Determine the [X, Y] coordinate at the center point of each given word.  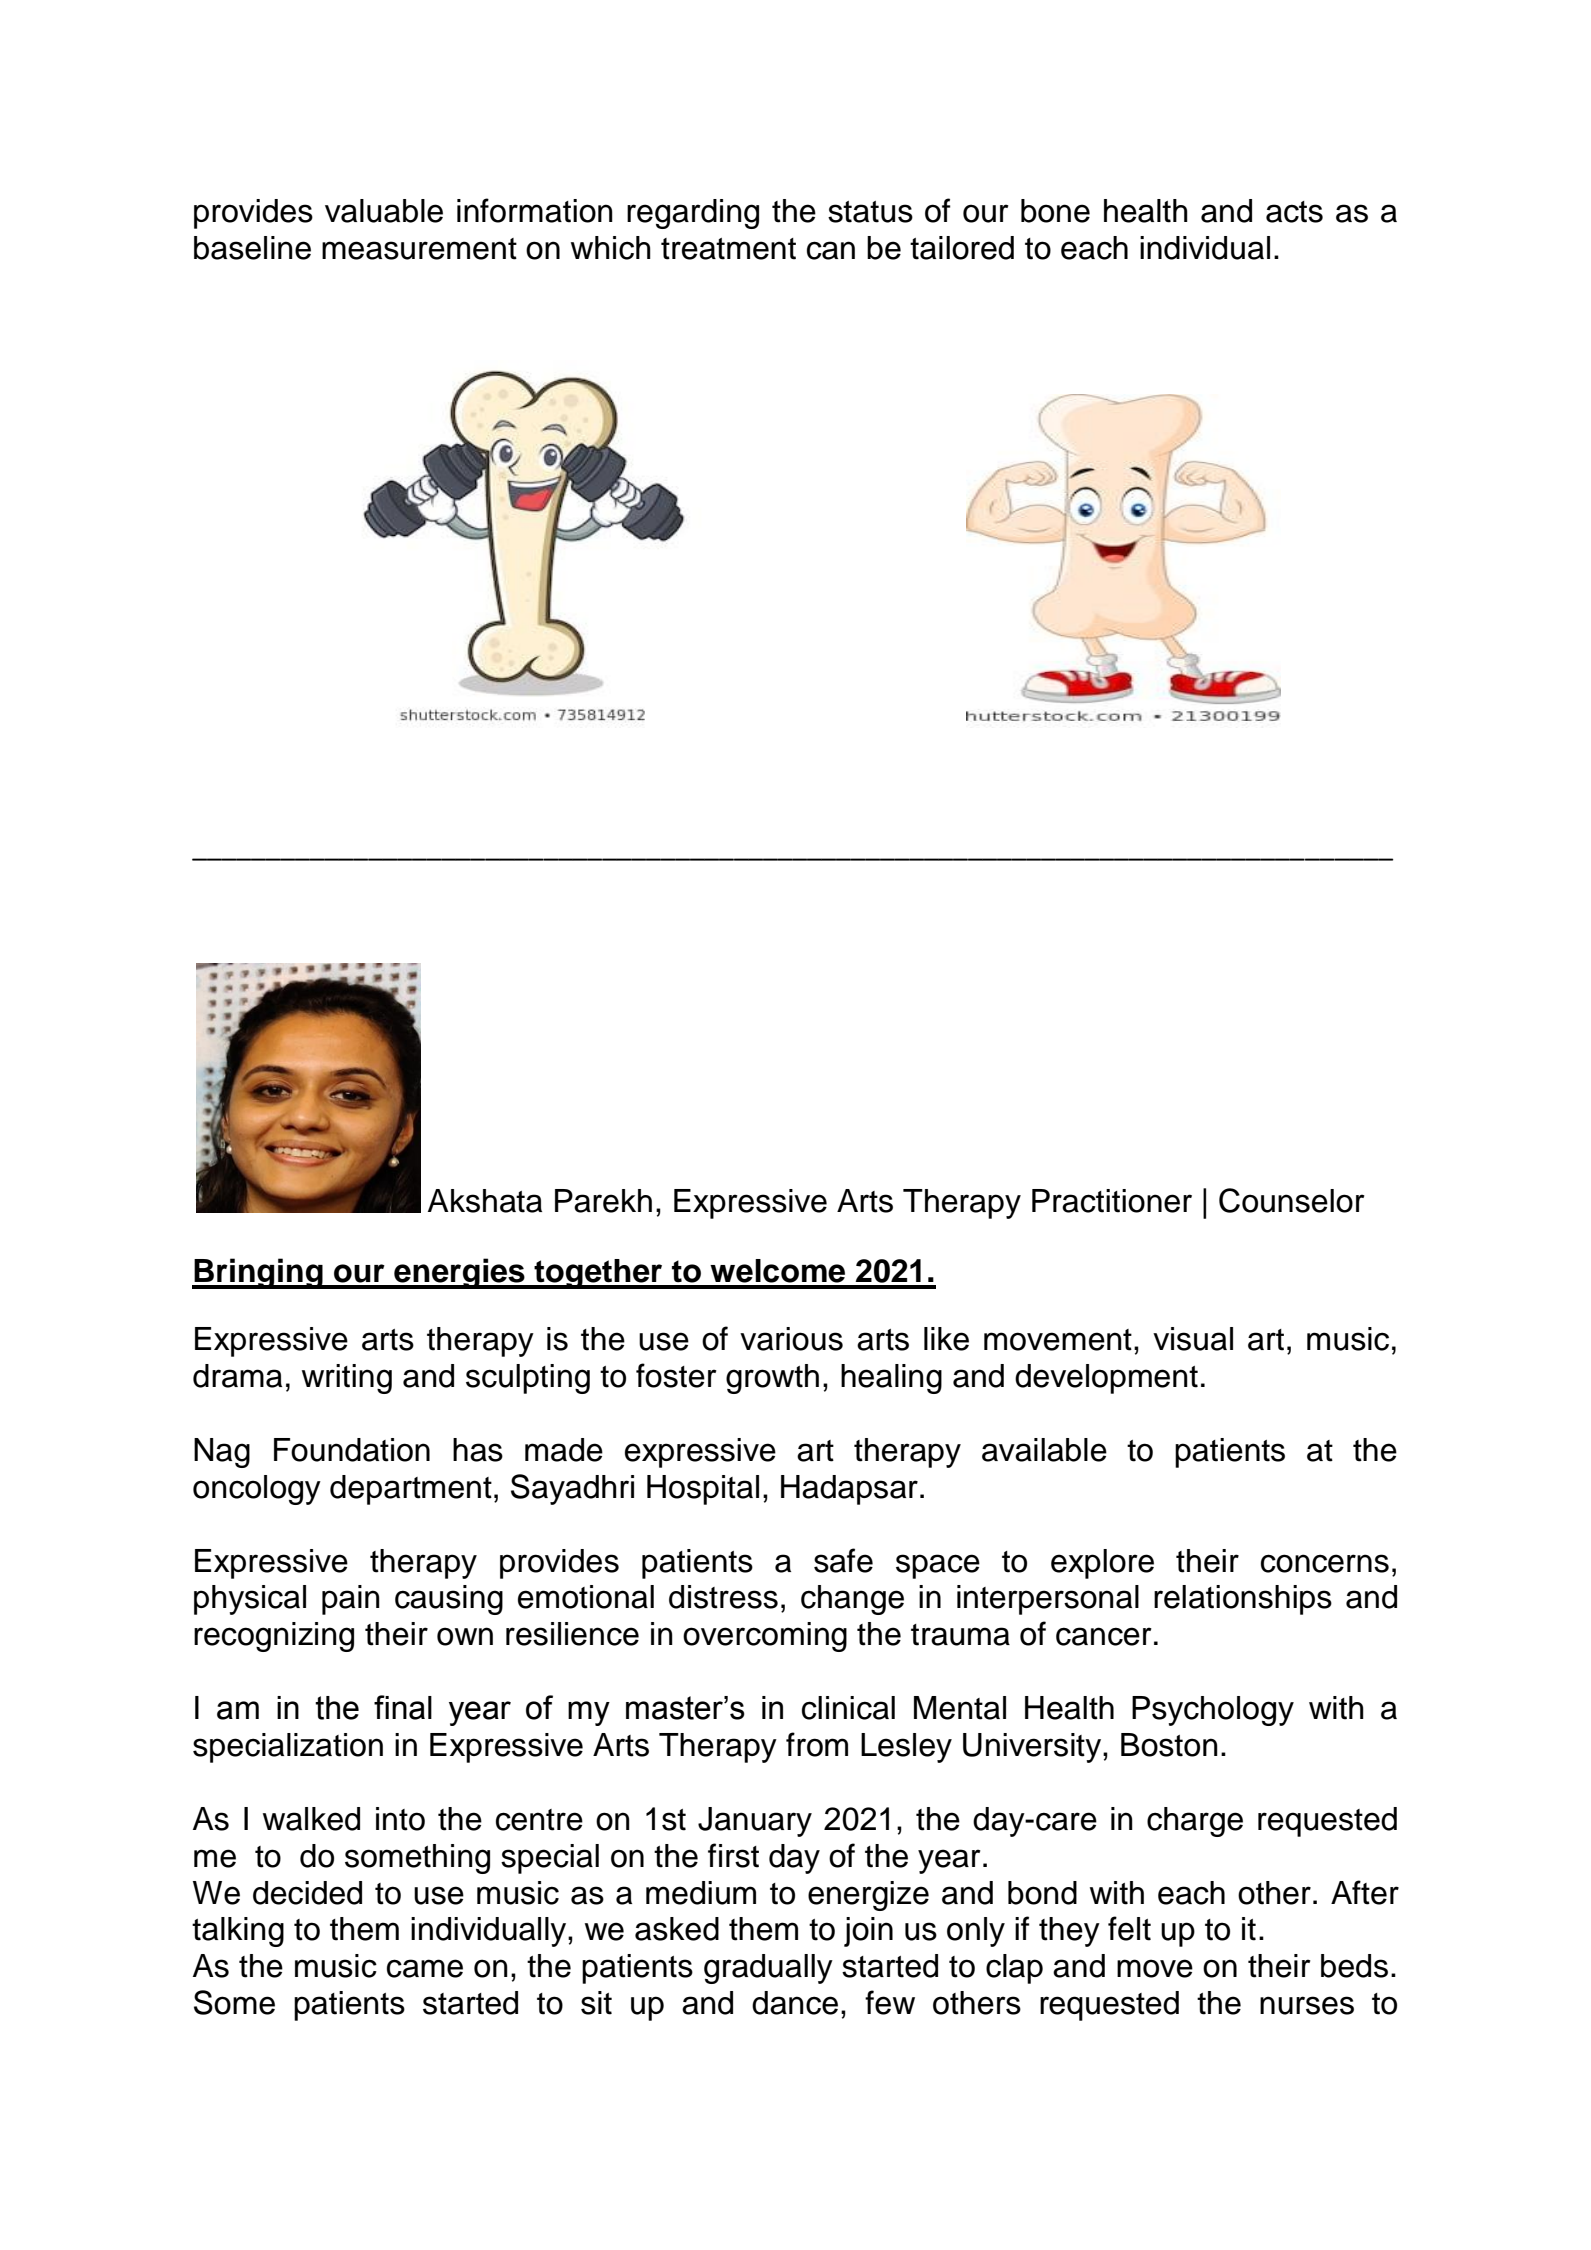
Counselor [1292, 1200]
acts [1294, 212]
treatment [728, 249]
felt [1129, 1928]
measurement [419, 249]
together [598, 1274]
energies [459, 1273]
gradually [768, 1969]
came [425, 1968]
